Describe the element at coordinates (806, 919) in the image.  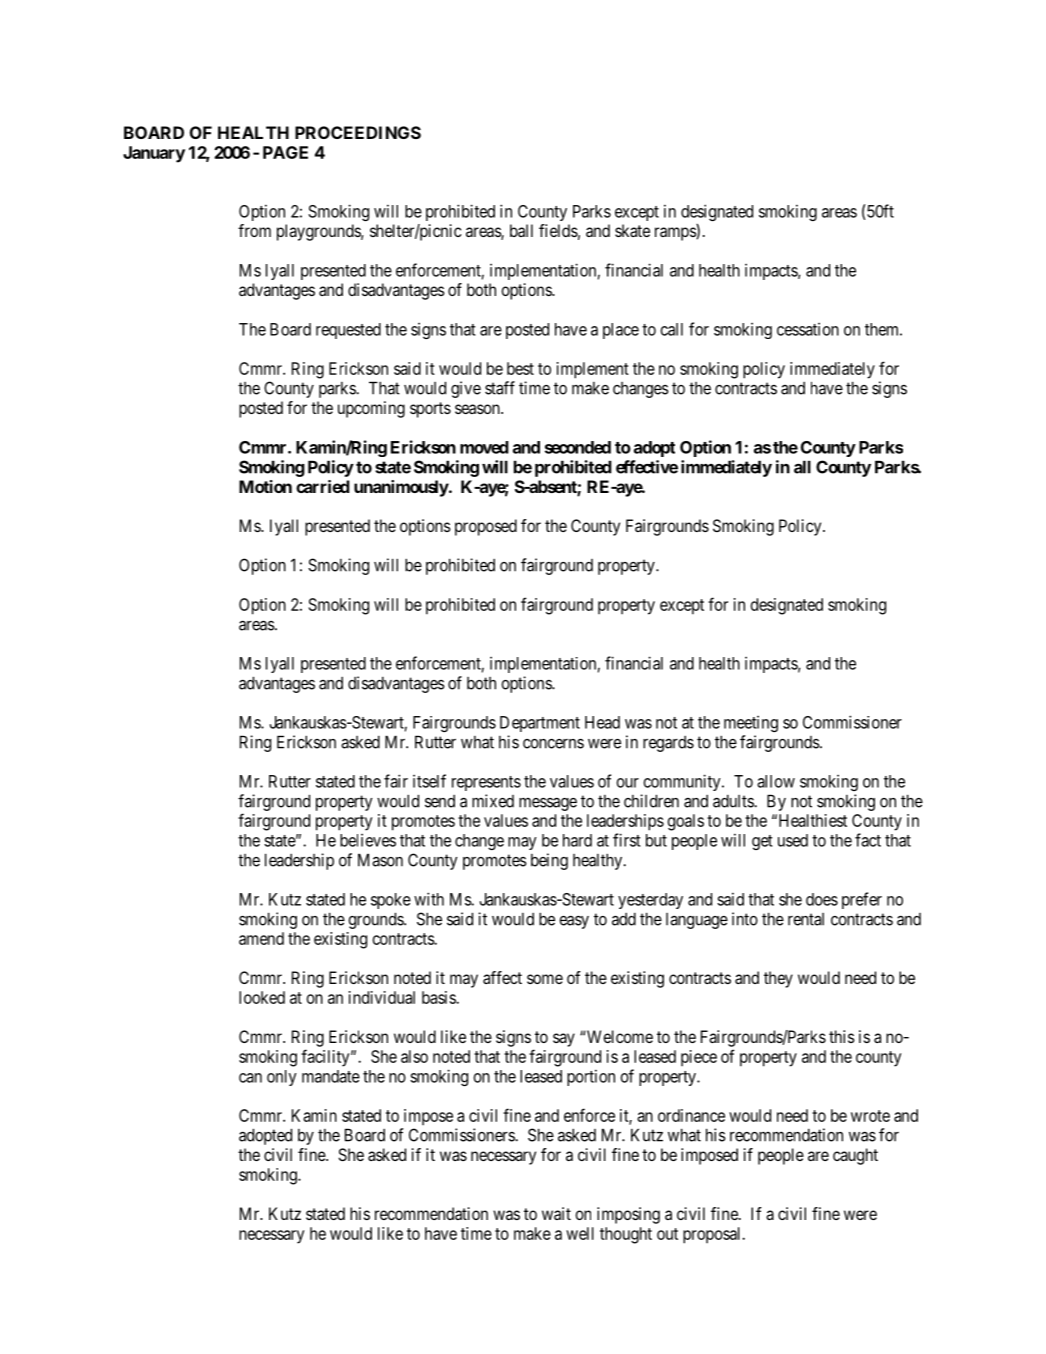
I see `rental` at that location.
